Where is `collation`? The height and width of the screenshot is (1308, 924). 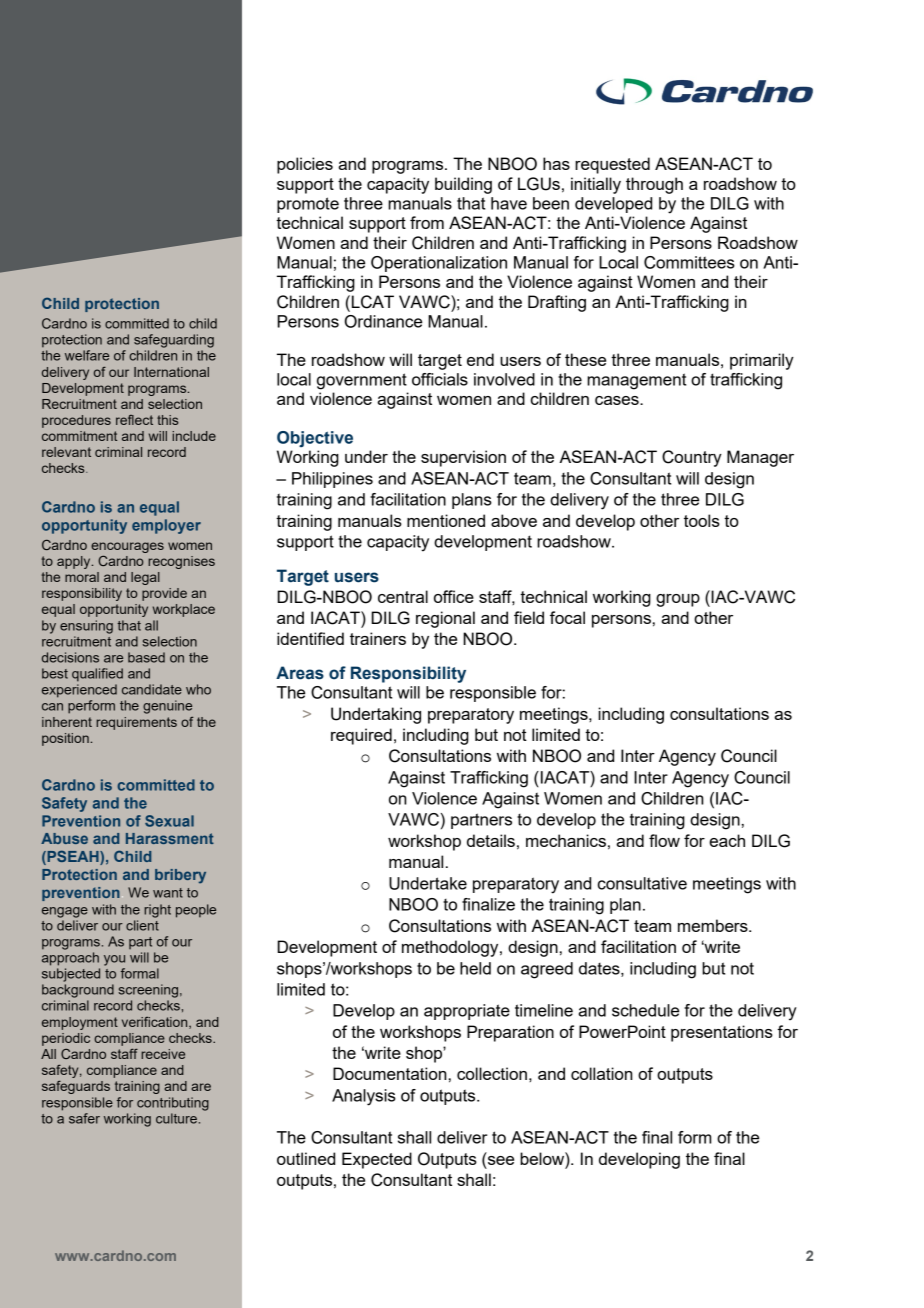 collation is located at coordinates (602, 1073).
